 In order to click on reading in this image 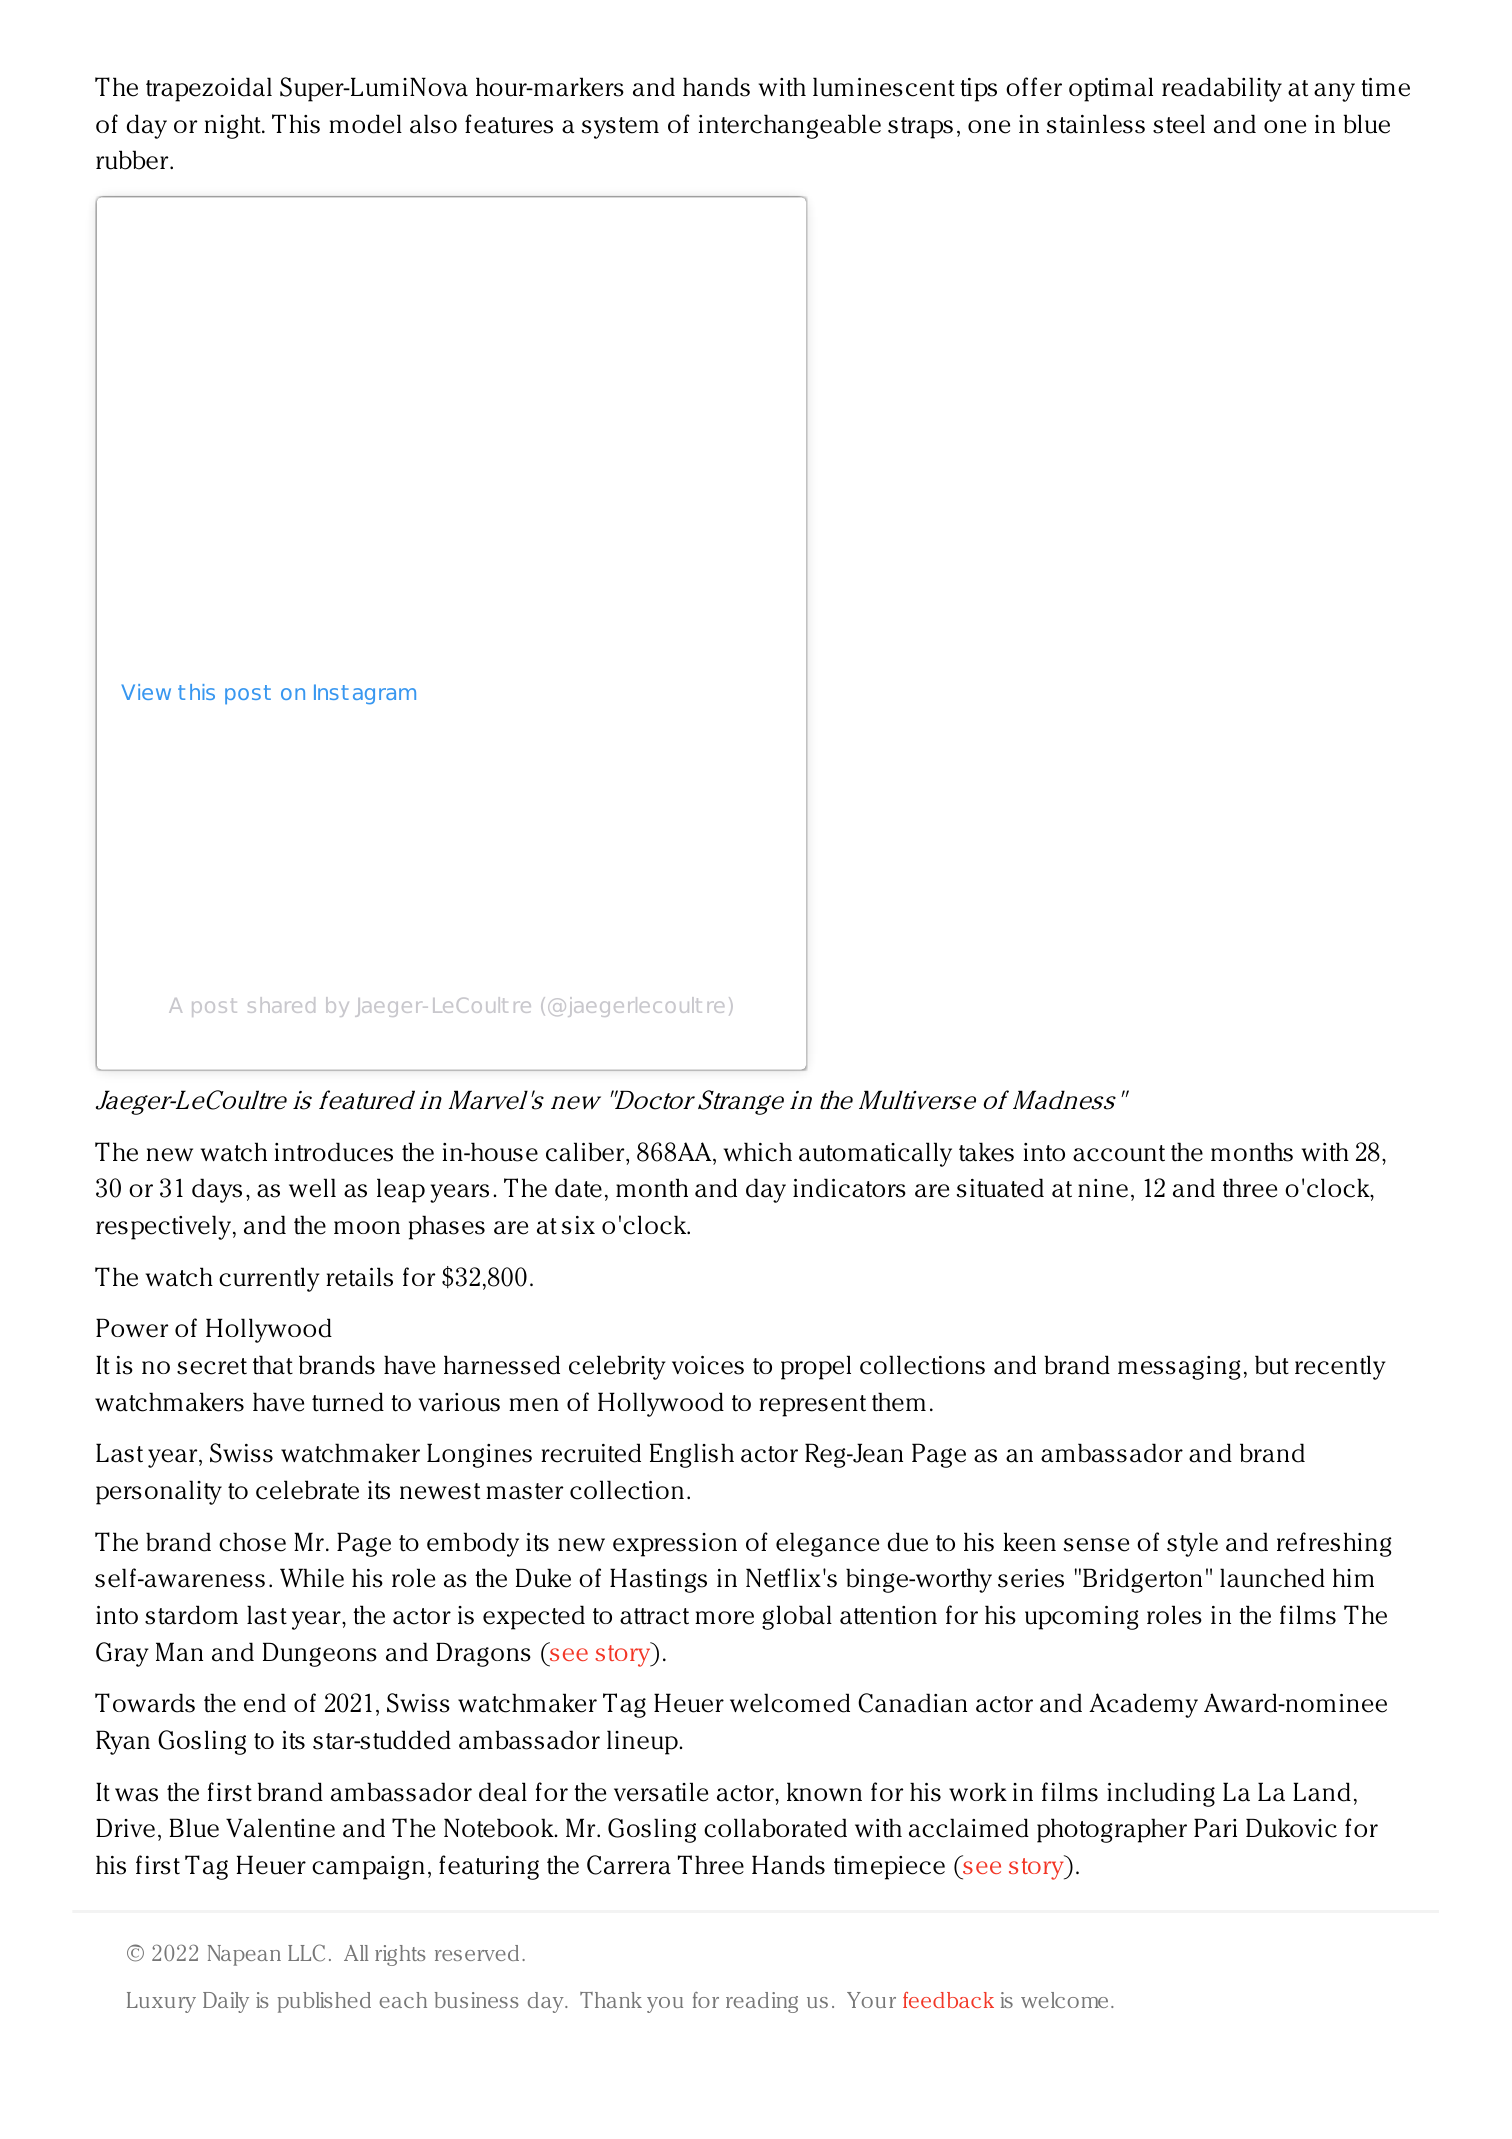, I will do `click(762, 2002)`.
